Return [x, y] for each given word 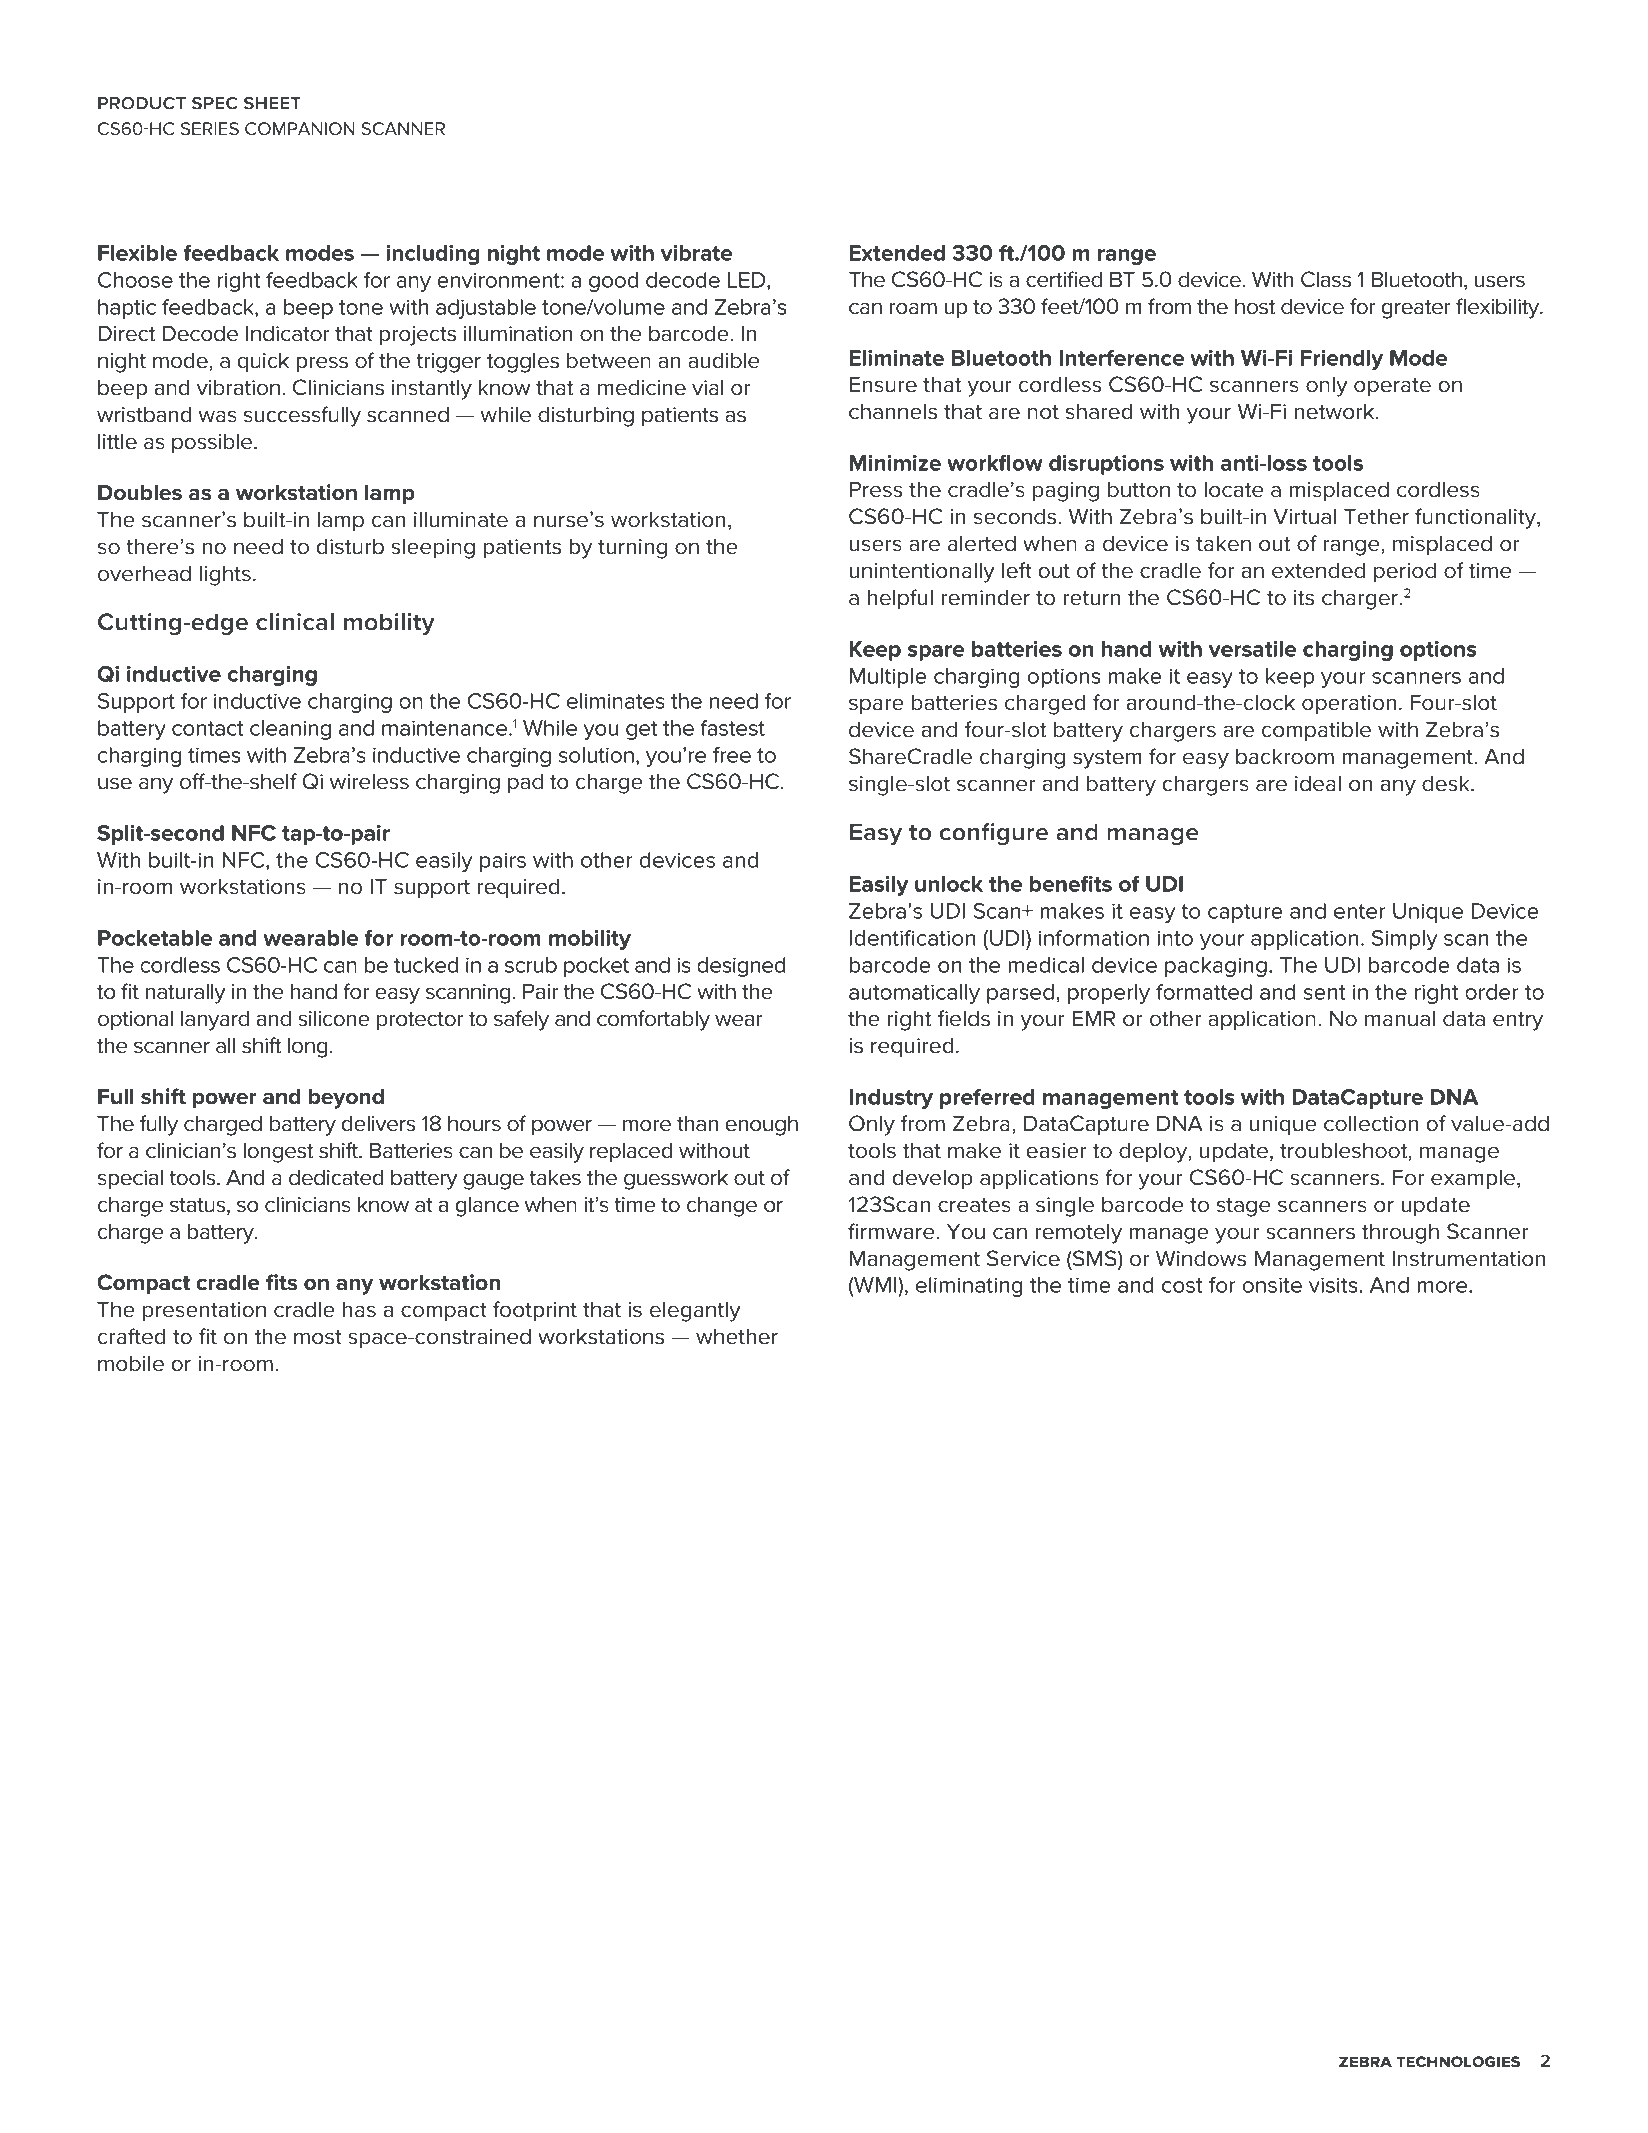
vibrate [696, 253]
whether [737, 1336]
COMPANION [300, 128]
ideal [1318, 783]
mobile [131, 1363]
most [318, 1337]
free [732, 755]
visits [1334, 1285]
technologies [1458, 2062]
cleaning [290, 730]
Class [1326, 279]
